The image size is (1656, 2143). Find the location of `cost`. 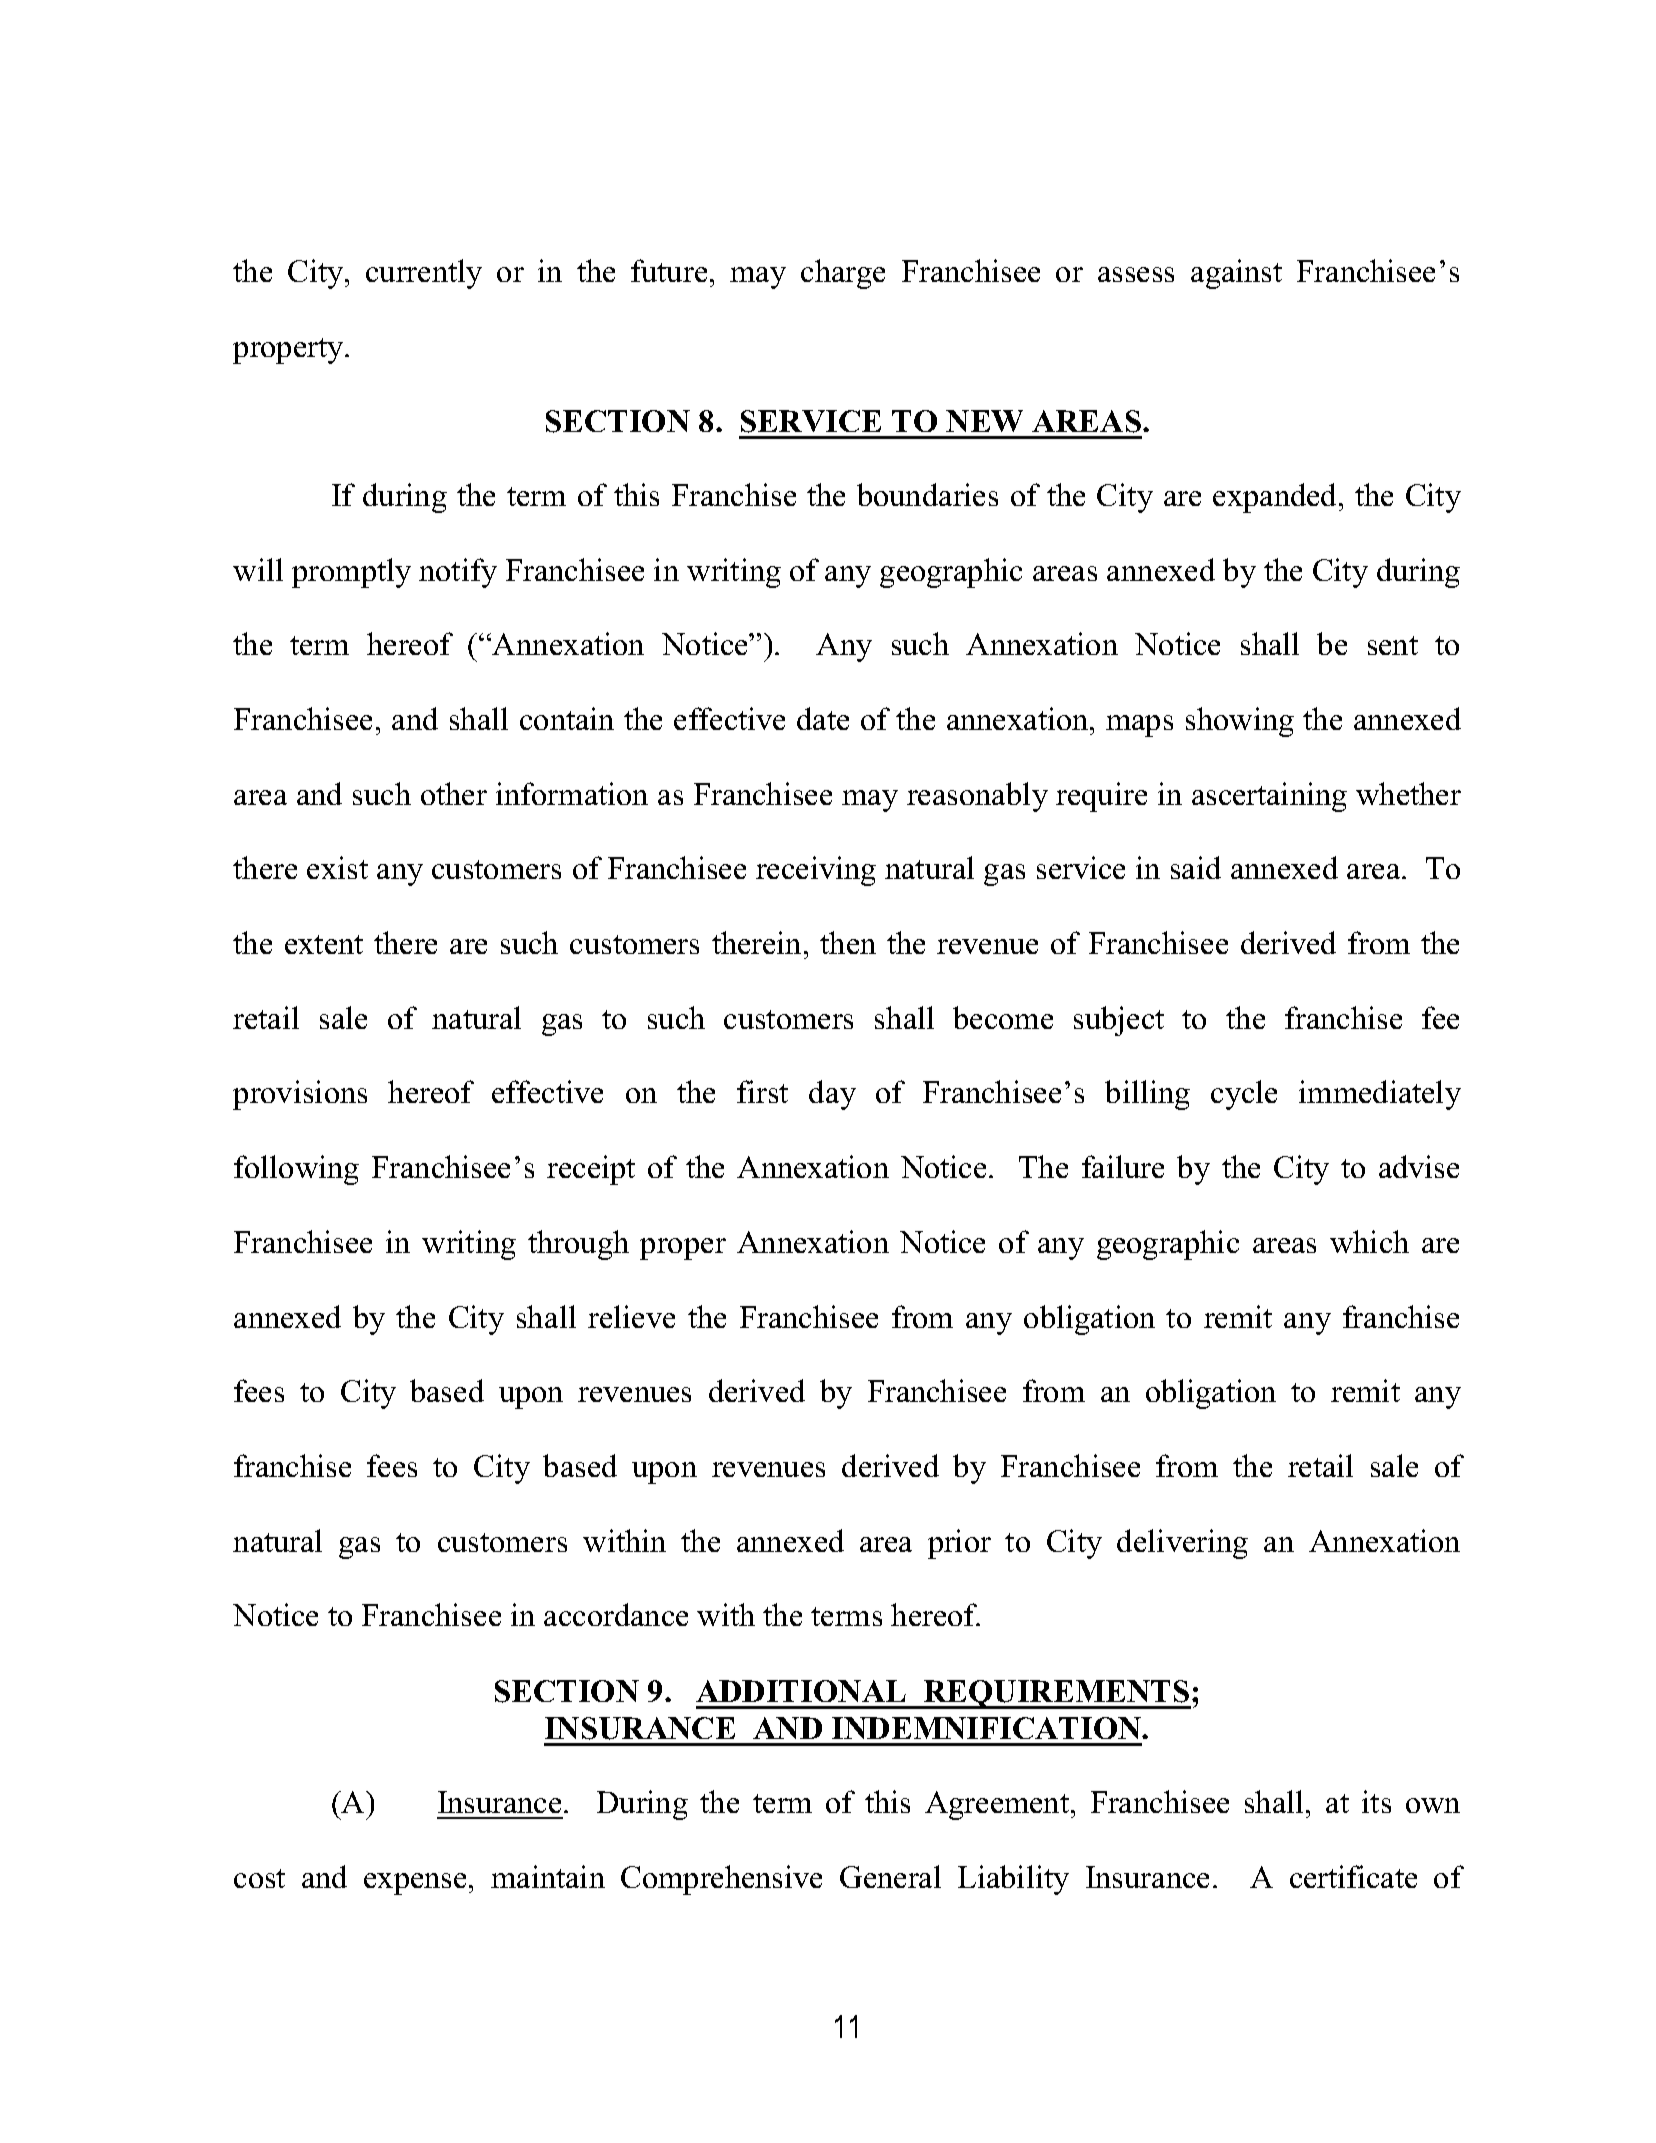

cost is located at coordinates (259, 1878).
